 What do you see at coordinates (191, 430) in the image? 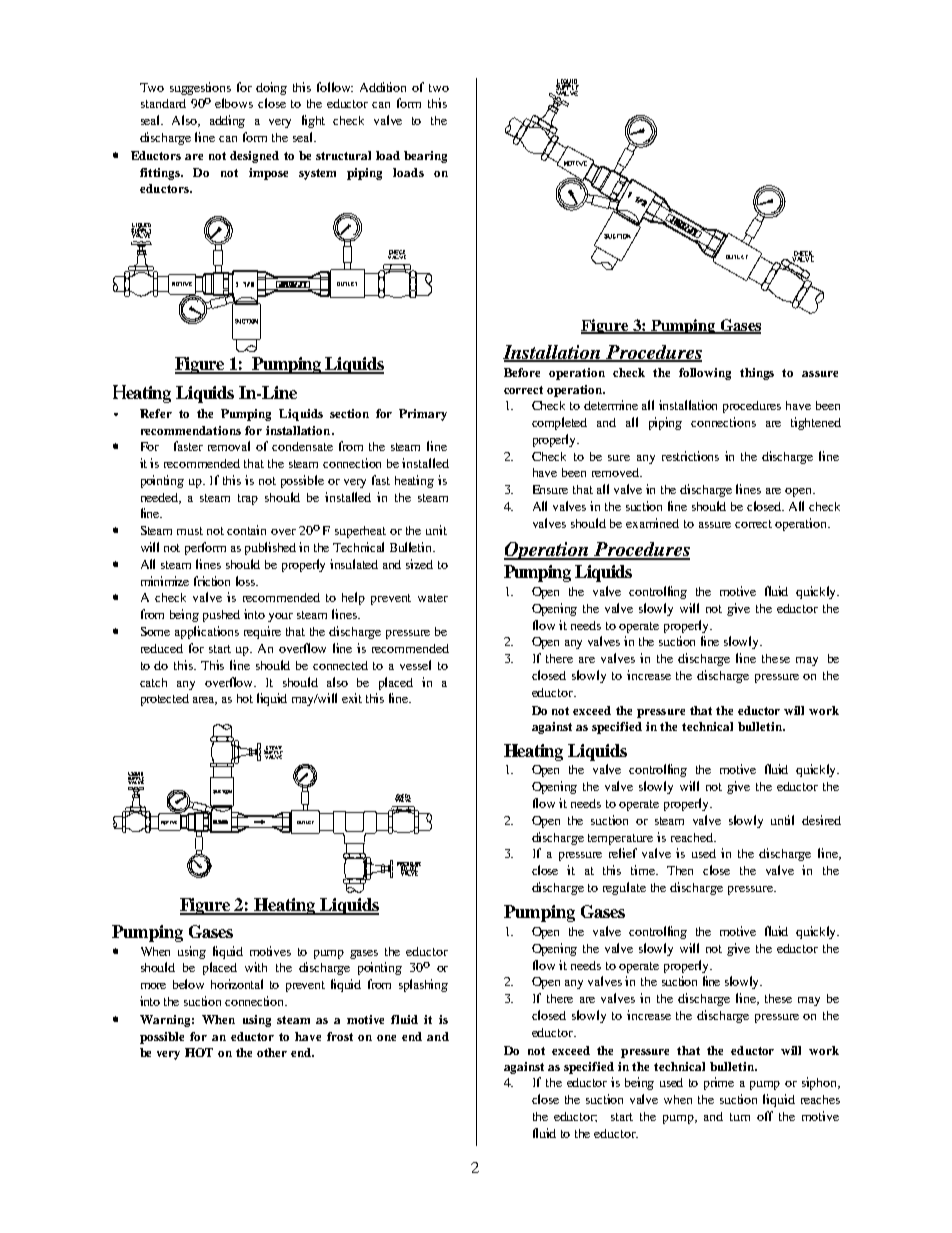
I see `recommendations` at bounding box center [191, 430].
